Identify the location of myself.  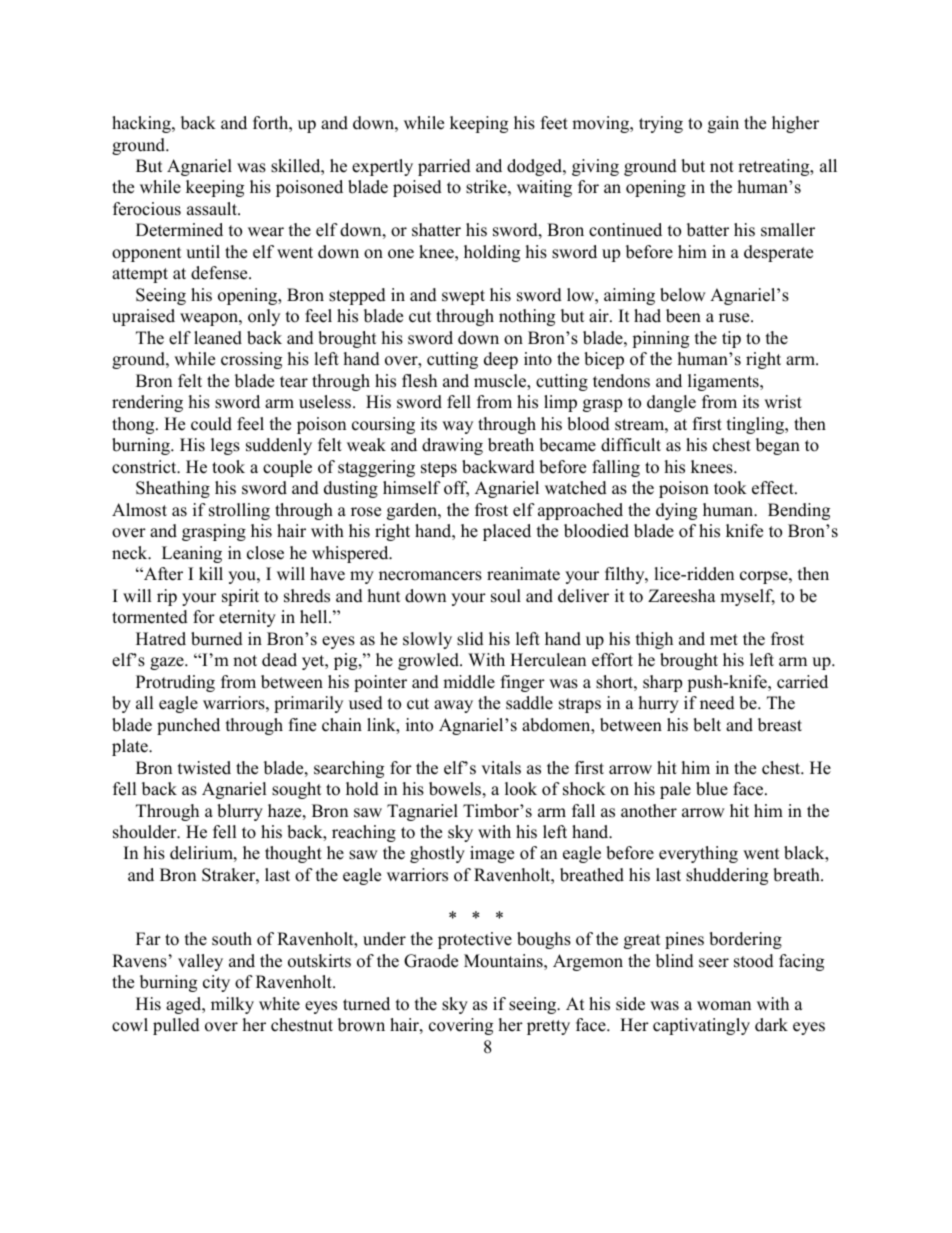
(747, 597).
